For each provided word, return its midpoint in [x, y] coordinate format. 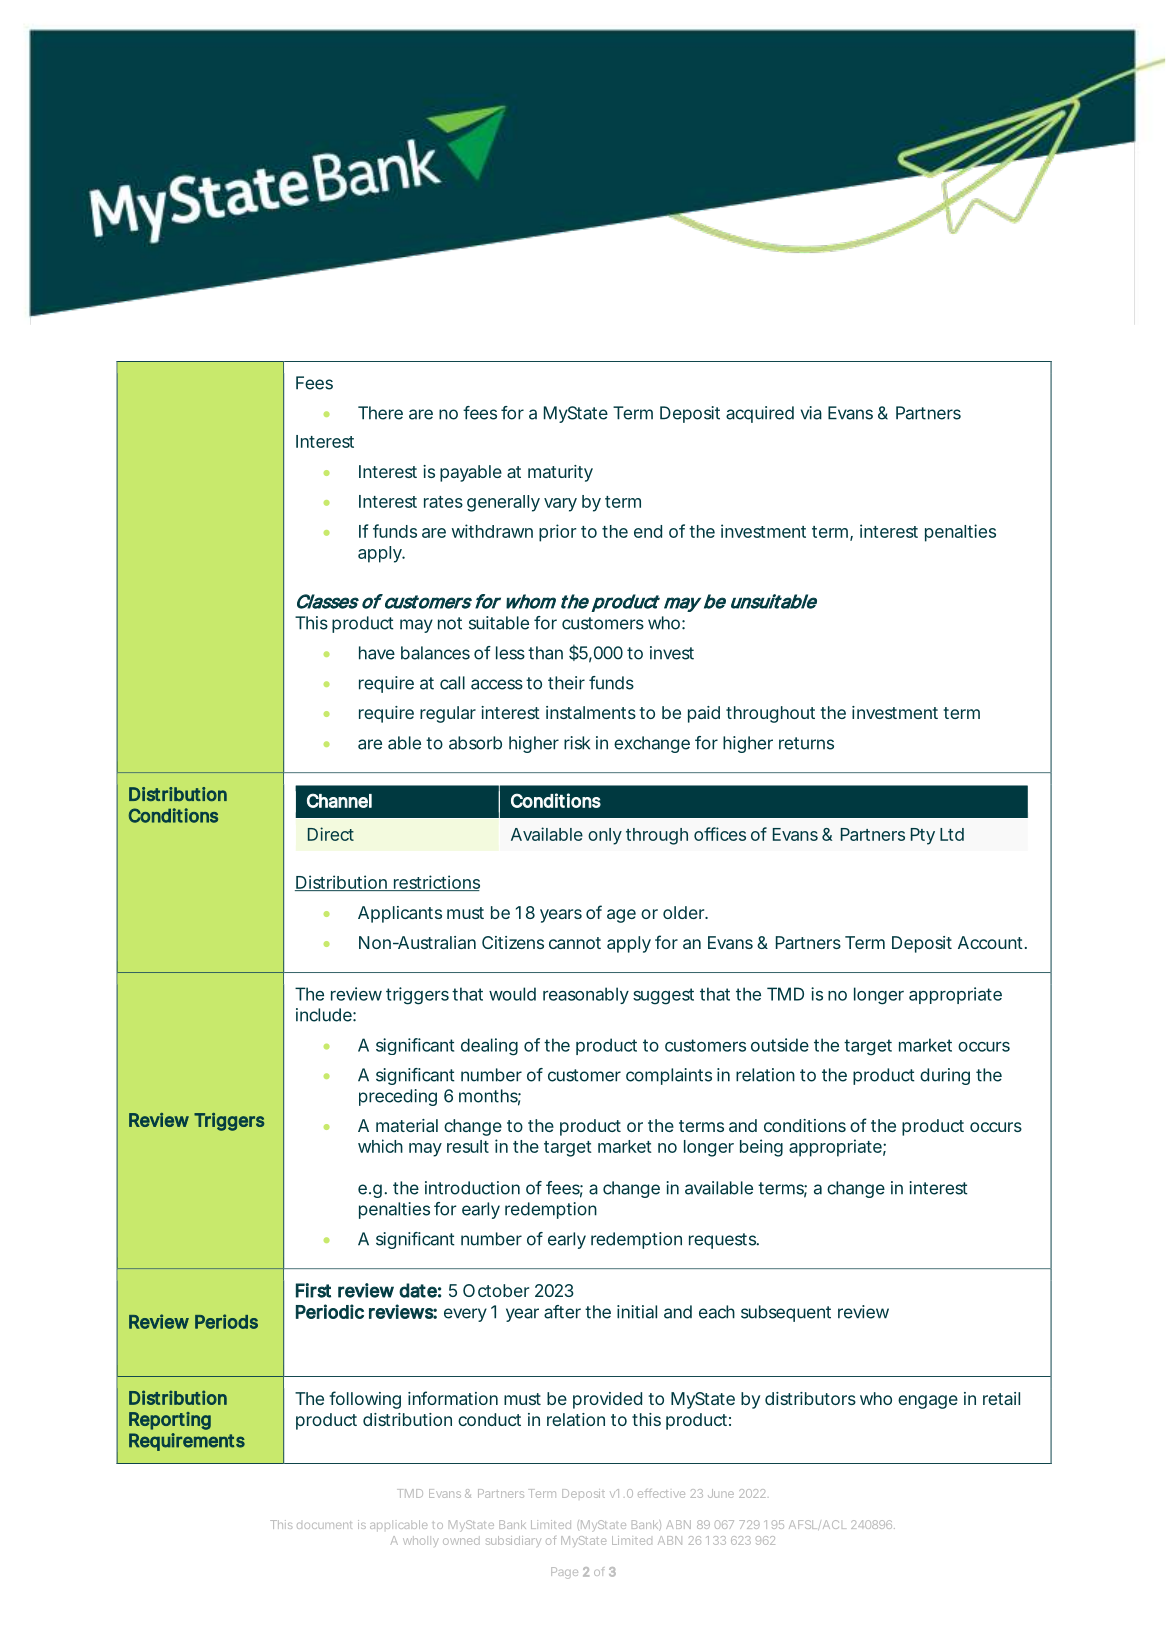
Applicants [400, 914]
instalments [591, 712]
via [811, 413]
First [313, 1290]
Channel [339, 800]
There [380, 413]
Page [564, 1573]
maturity [560, 473]
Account [992, 942]
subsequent [786, 1313]
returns [806, 743]
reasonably [586, 995]
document [324, 1525]
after [562, 1312]
